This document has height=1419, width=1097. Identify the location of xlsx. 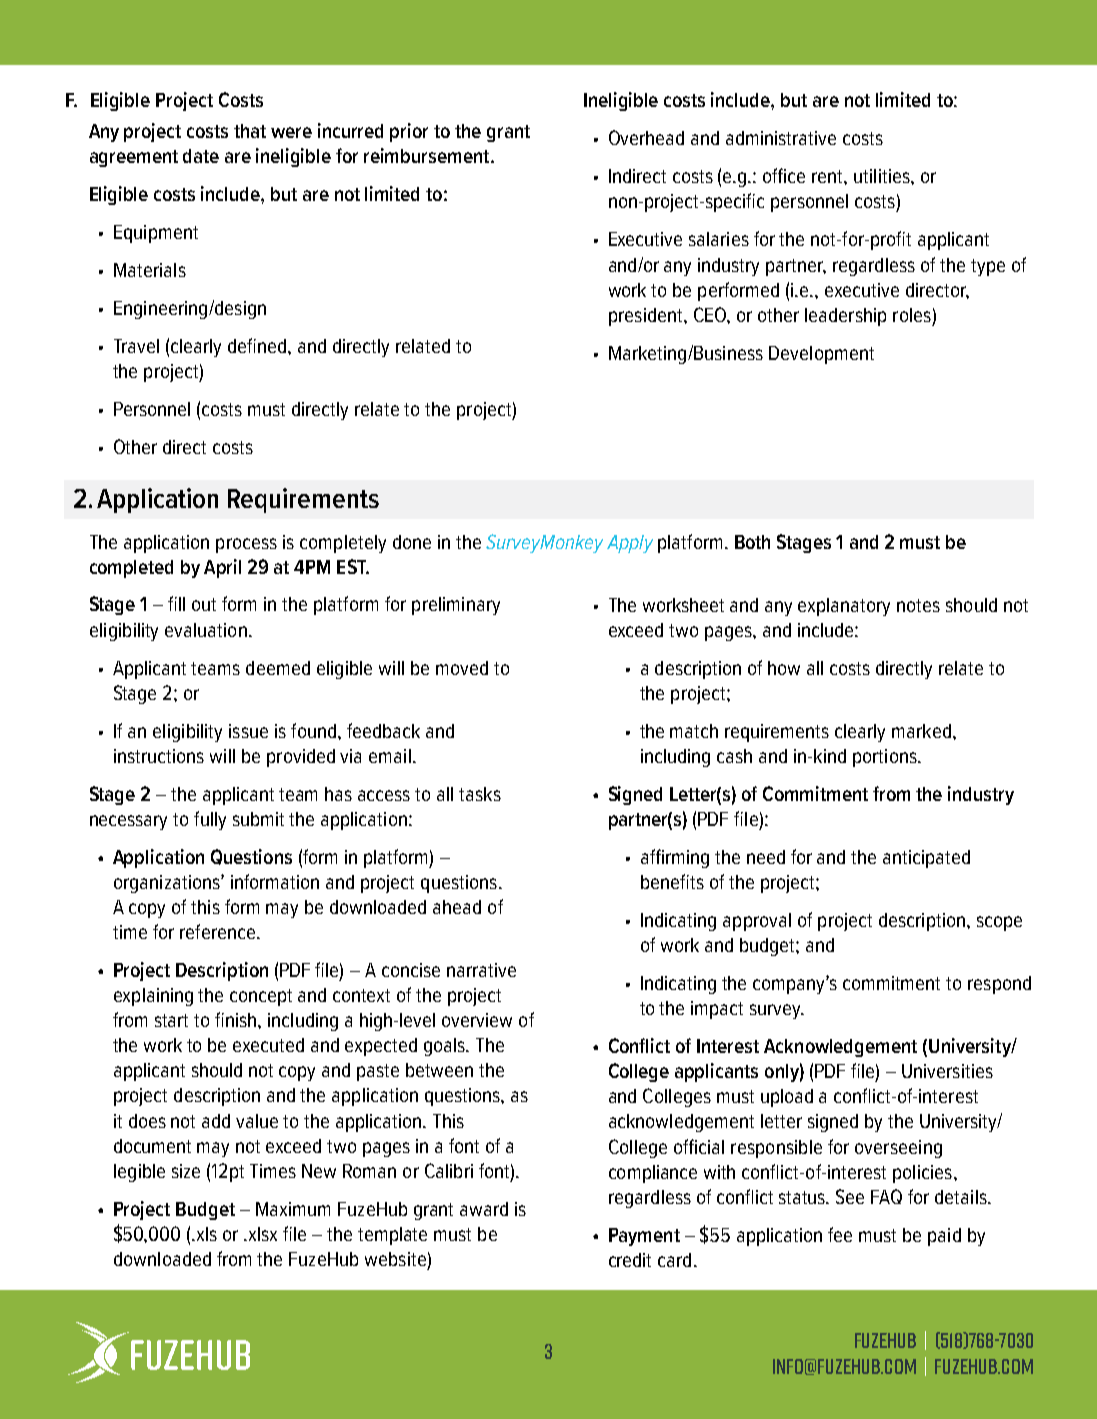
(261, 1234).
